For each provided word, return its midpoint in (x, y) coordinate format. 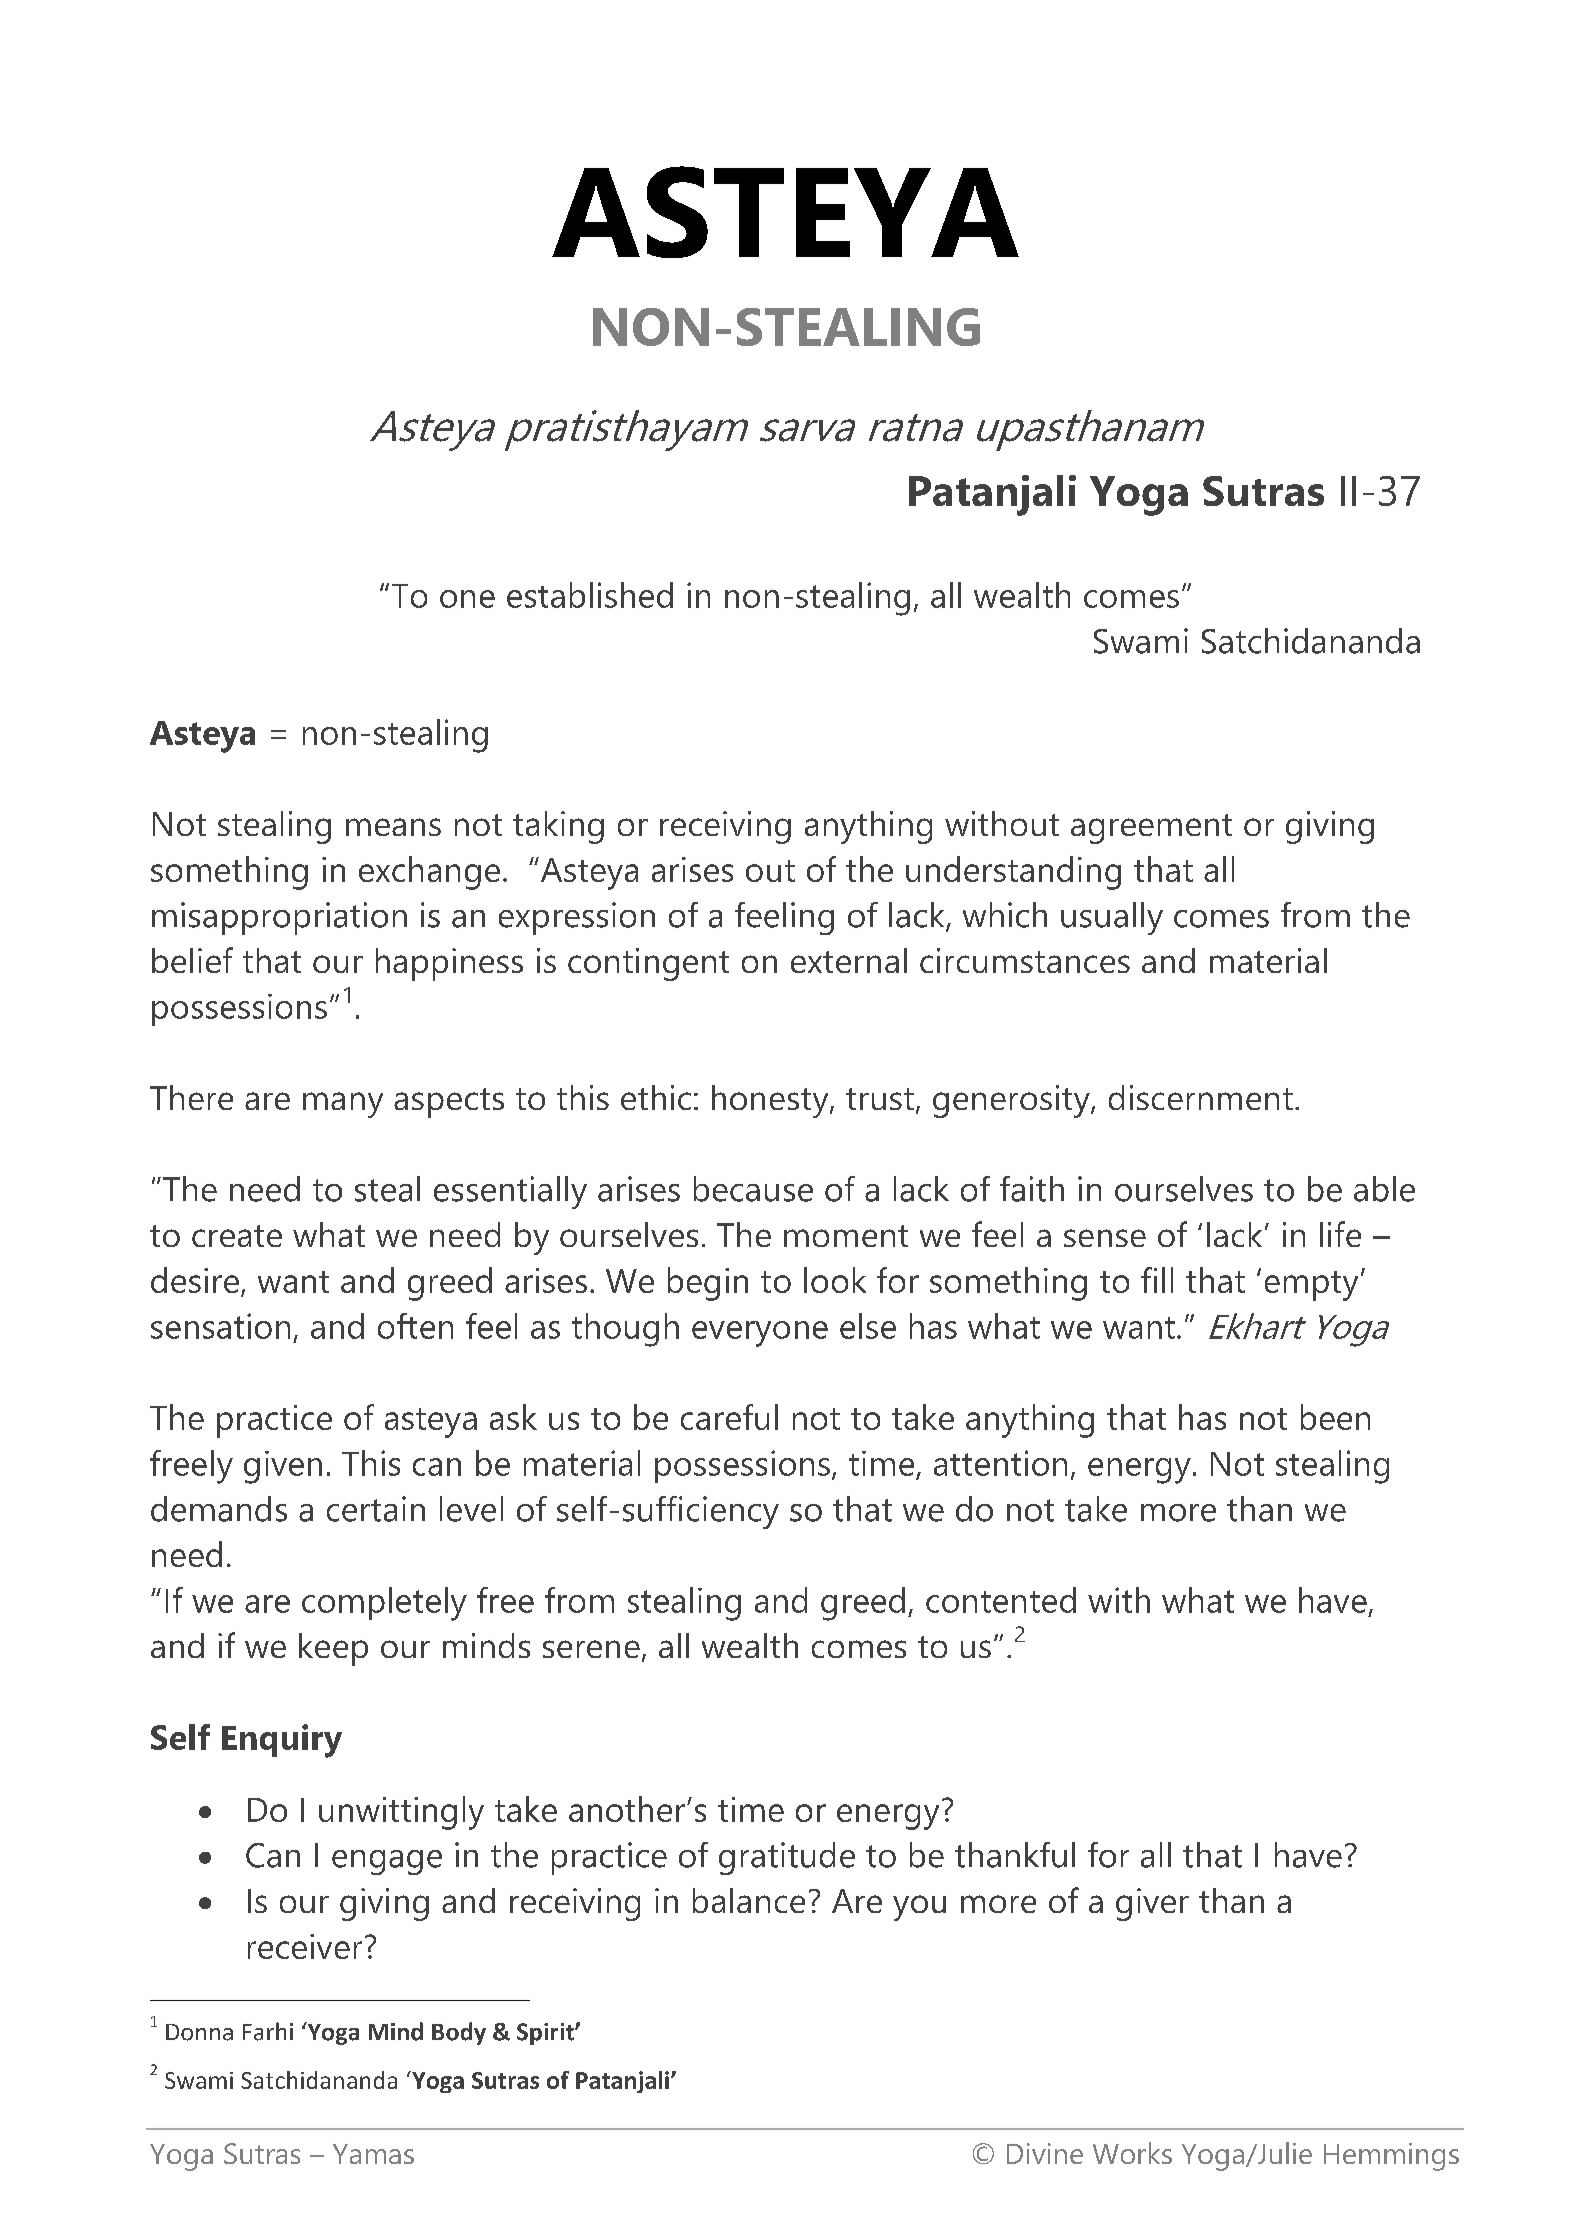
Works (1132, 2153)
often (415, 1326)
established (590, 595)
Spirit (546, 2034)
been (1335, 1417)
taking (558, 827)
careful (729, 1417)
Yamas (373, 2154)
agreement (1151, 829)
